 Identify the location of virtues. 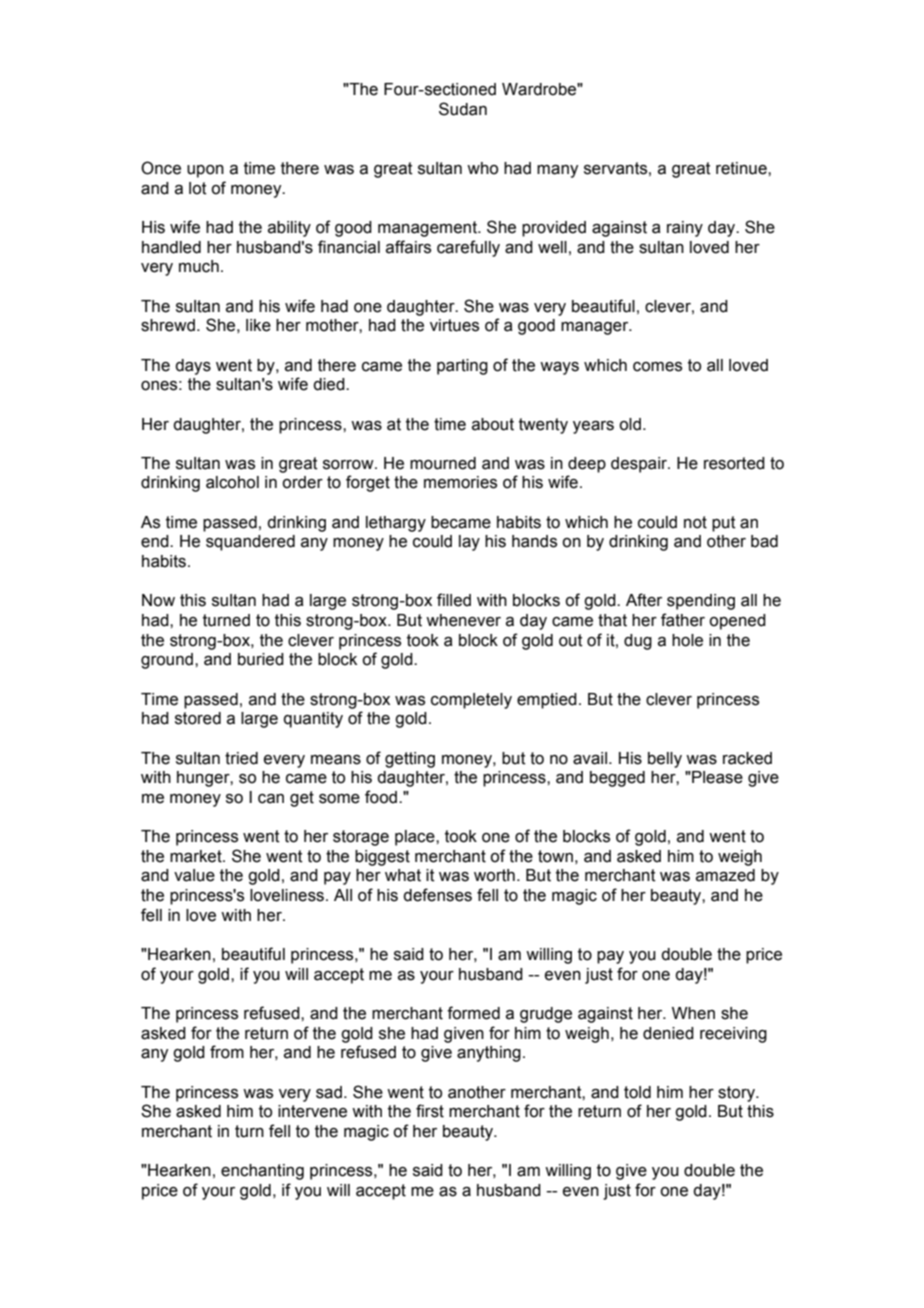
(454, 325).
